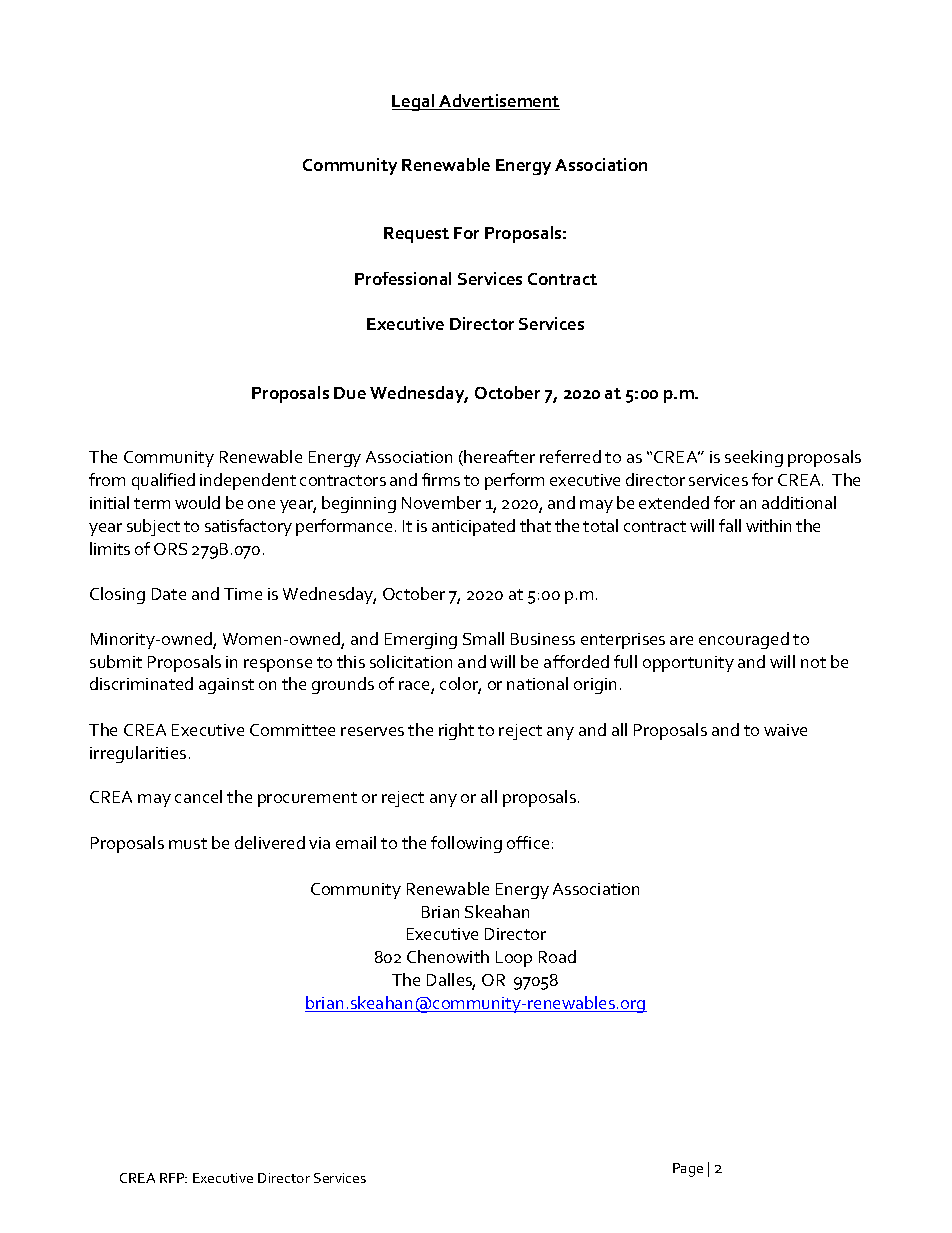 The image size is (952, 1233). I want to click on encouraged, so click(744, 640).
